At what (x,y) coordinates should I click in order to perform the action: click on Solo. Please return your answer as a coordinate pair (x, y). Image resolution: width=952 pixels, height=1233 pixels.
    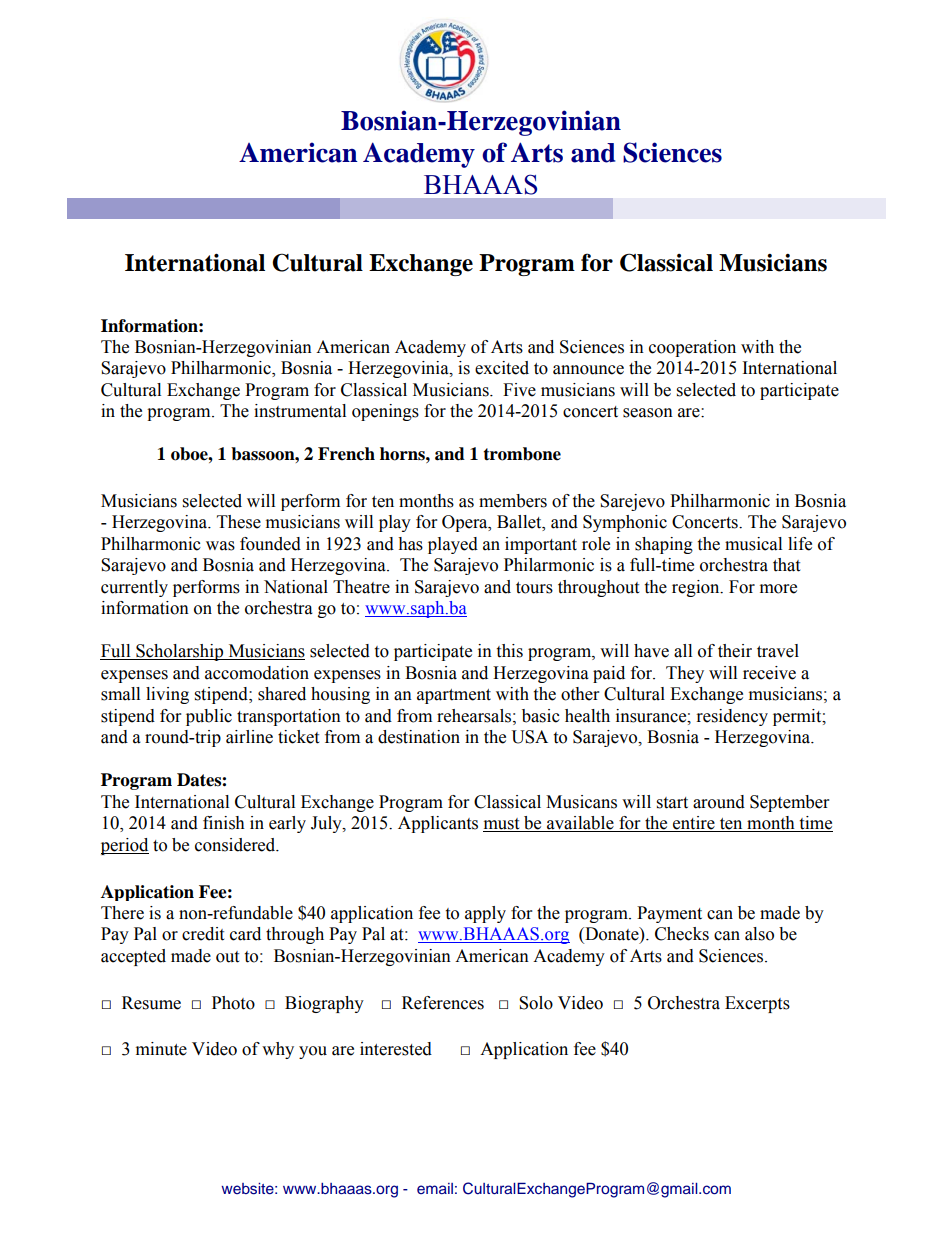
    Looking at the image, I should click on (536, 1003).
